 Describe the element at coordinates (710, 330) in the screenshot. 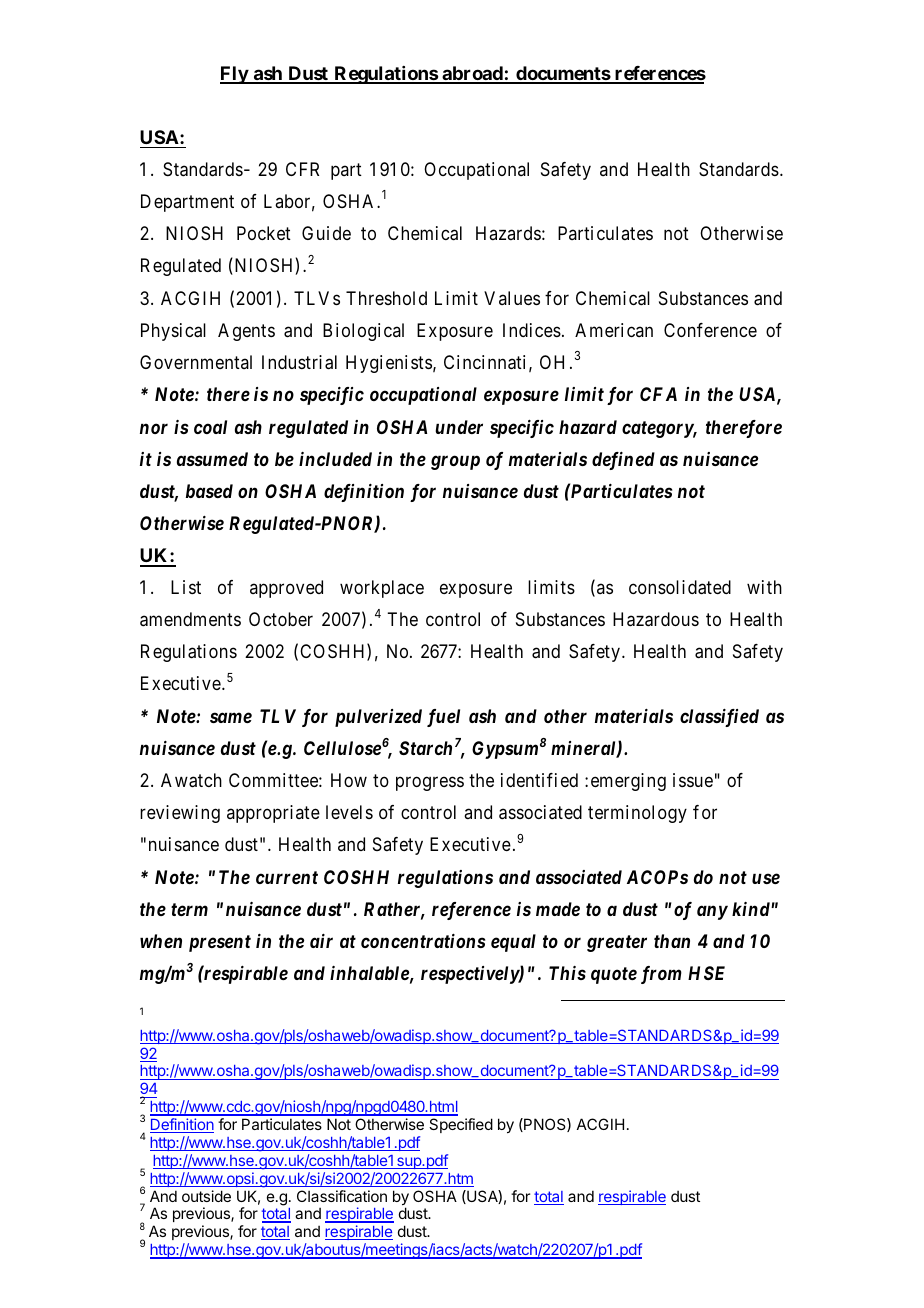

I see `Conference` at that location.
